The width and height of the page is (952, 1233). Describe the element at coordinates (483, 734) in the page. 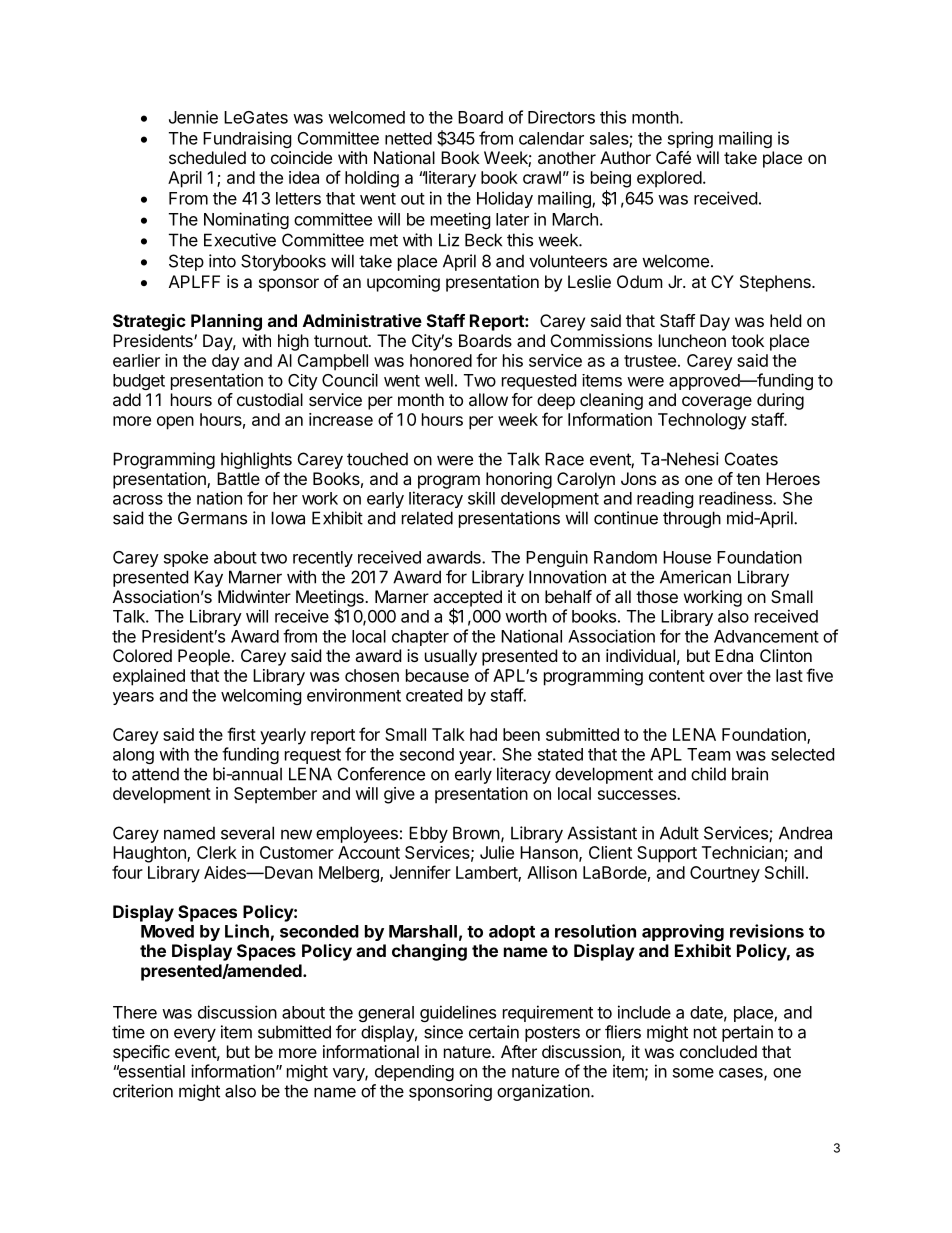

I see `had` at that location.
